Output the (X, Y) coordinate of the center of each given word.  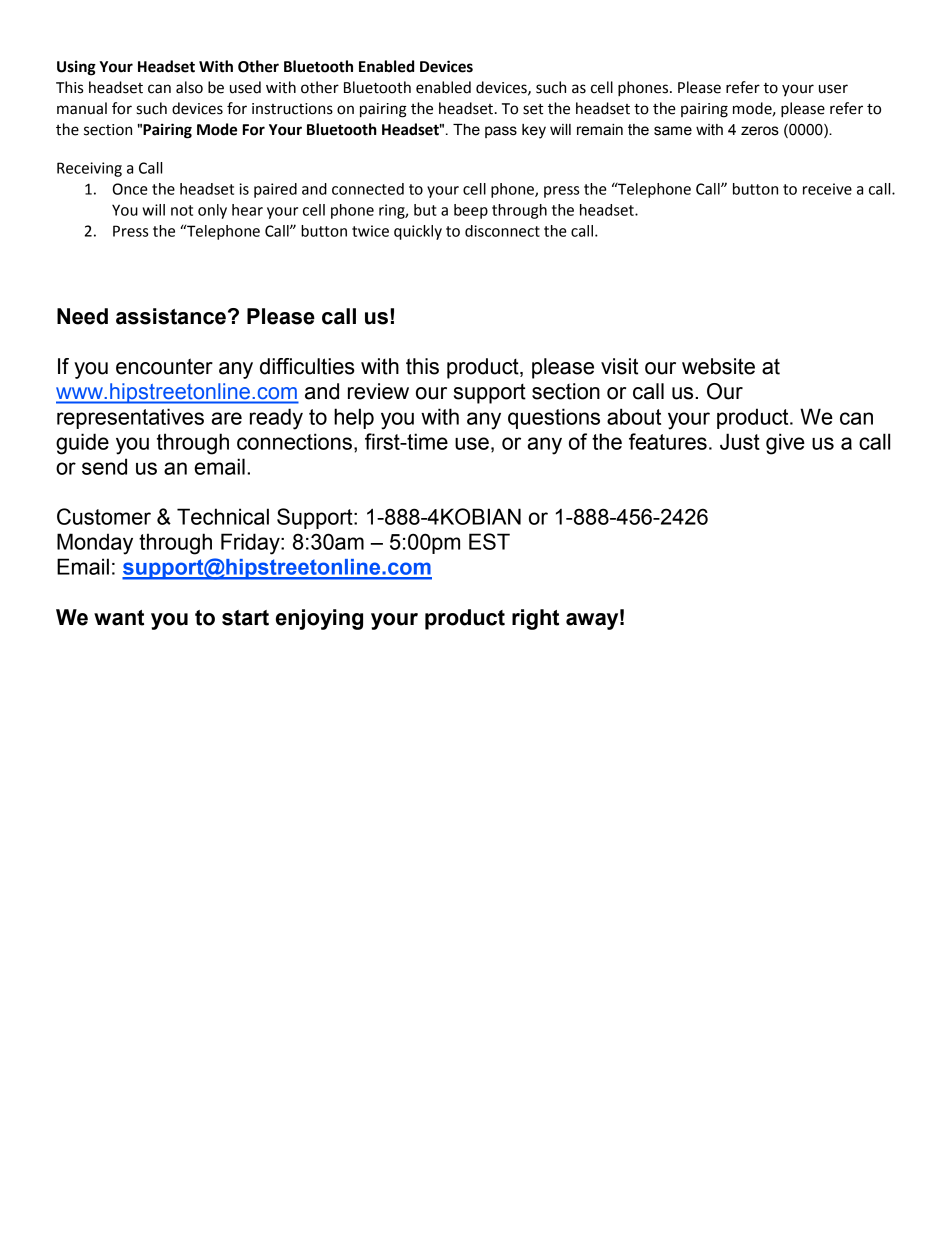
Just (740, 441)
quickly (418, 232)
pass (501, 132)
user (833, 89)
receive (827, 189)
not (182, 210)
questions (554, 418)
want (119, 618)
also (189, 87)
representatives (130, 418)
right (535, 619)
